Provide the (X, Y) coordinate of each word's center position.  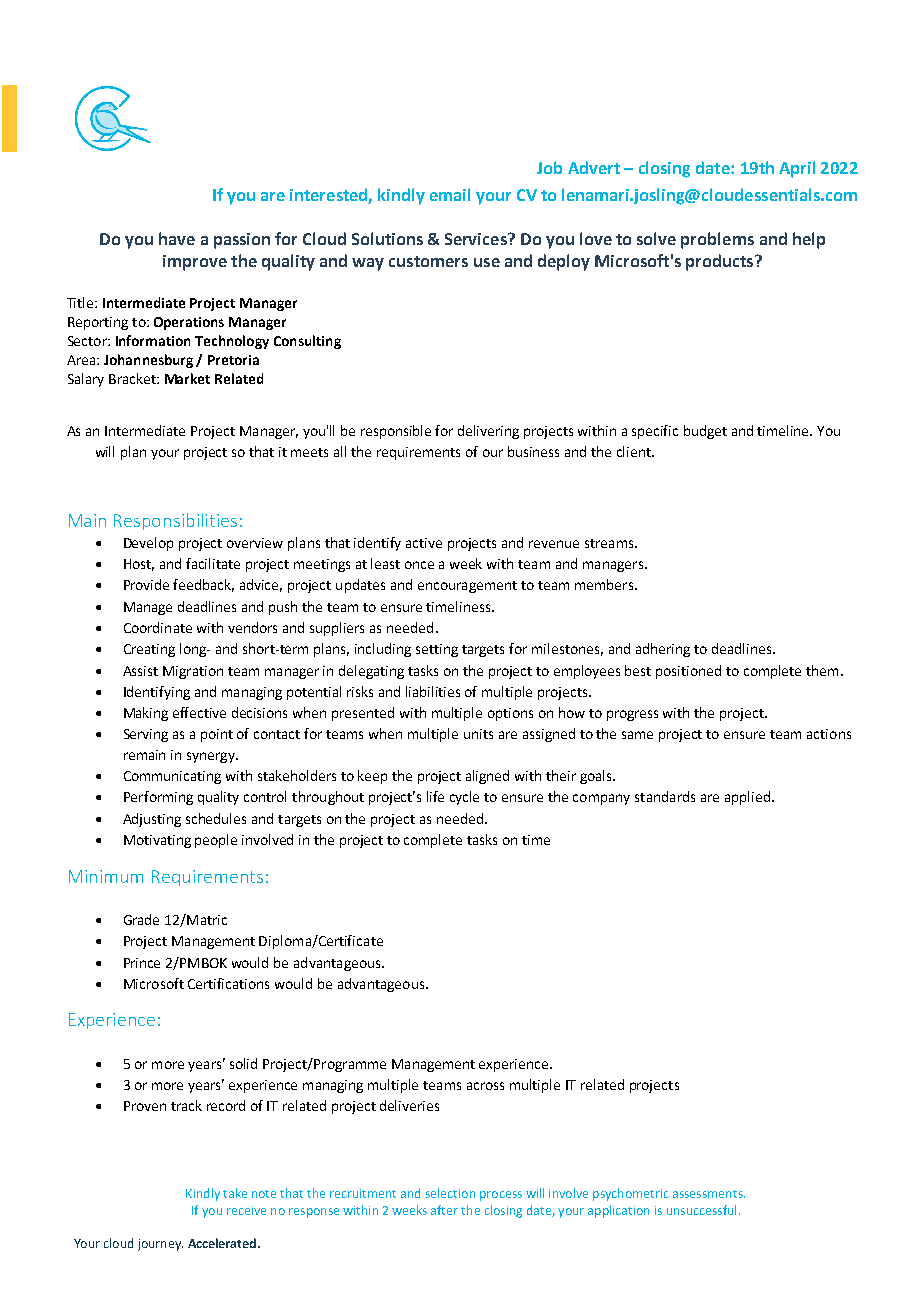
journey (160, 1245)
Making (146, 714)
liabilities (433, 691)
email (450, 194)
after (444, 1210)
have (177, 238)
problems (717, 240)
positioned (688, 672)
